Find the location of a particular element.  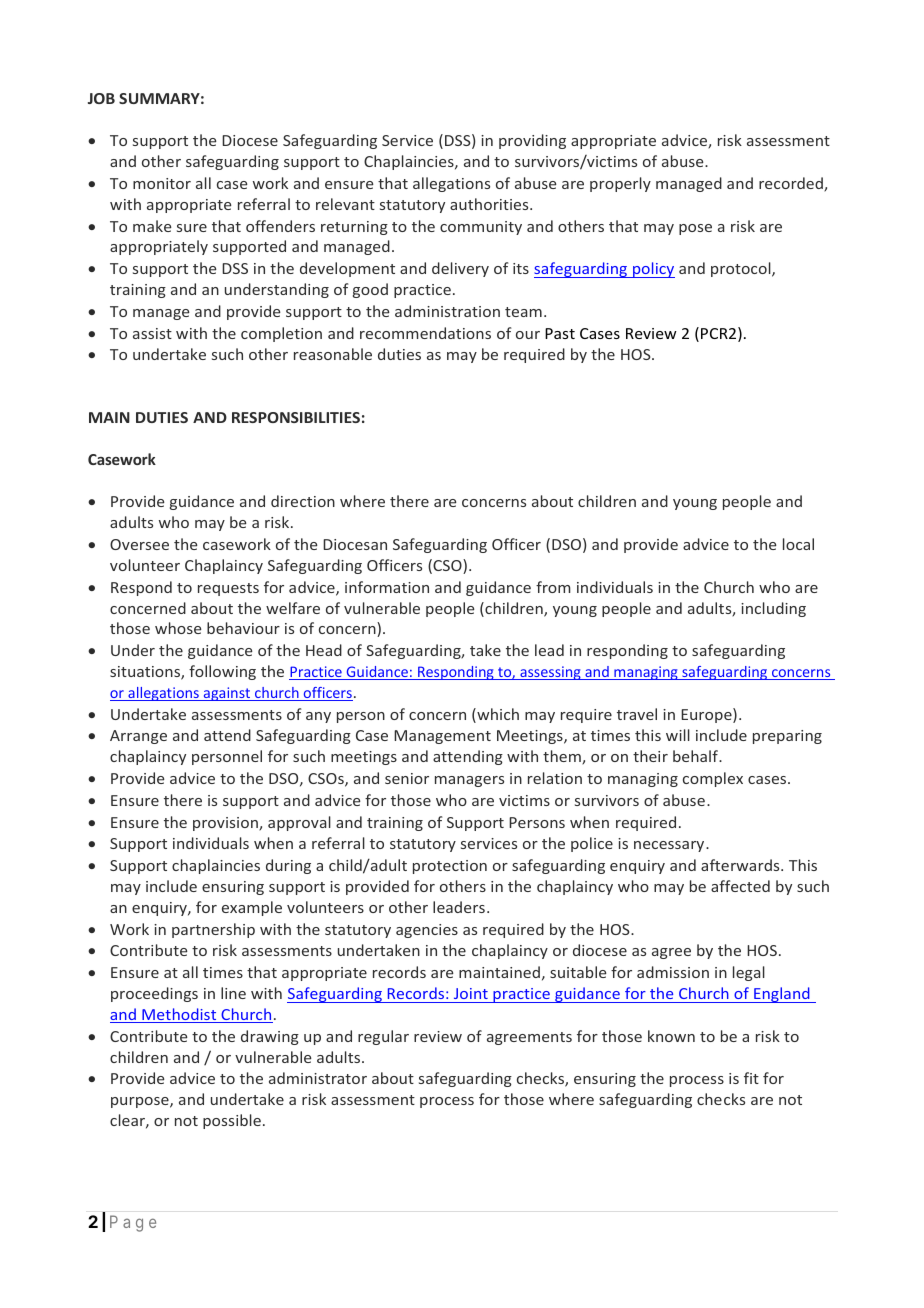

information is located at coordinates (387, 587).
